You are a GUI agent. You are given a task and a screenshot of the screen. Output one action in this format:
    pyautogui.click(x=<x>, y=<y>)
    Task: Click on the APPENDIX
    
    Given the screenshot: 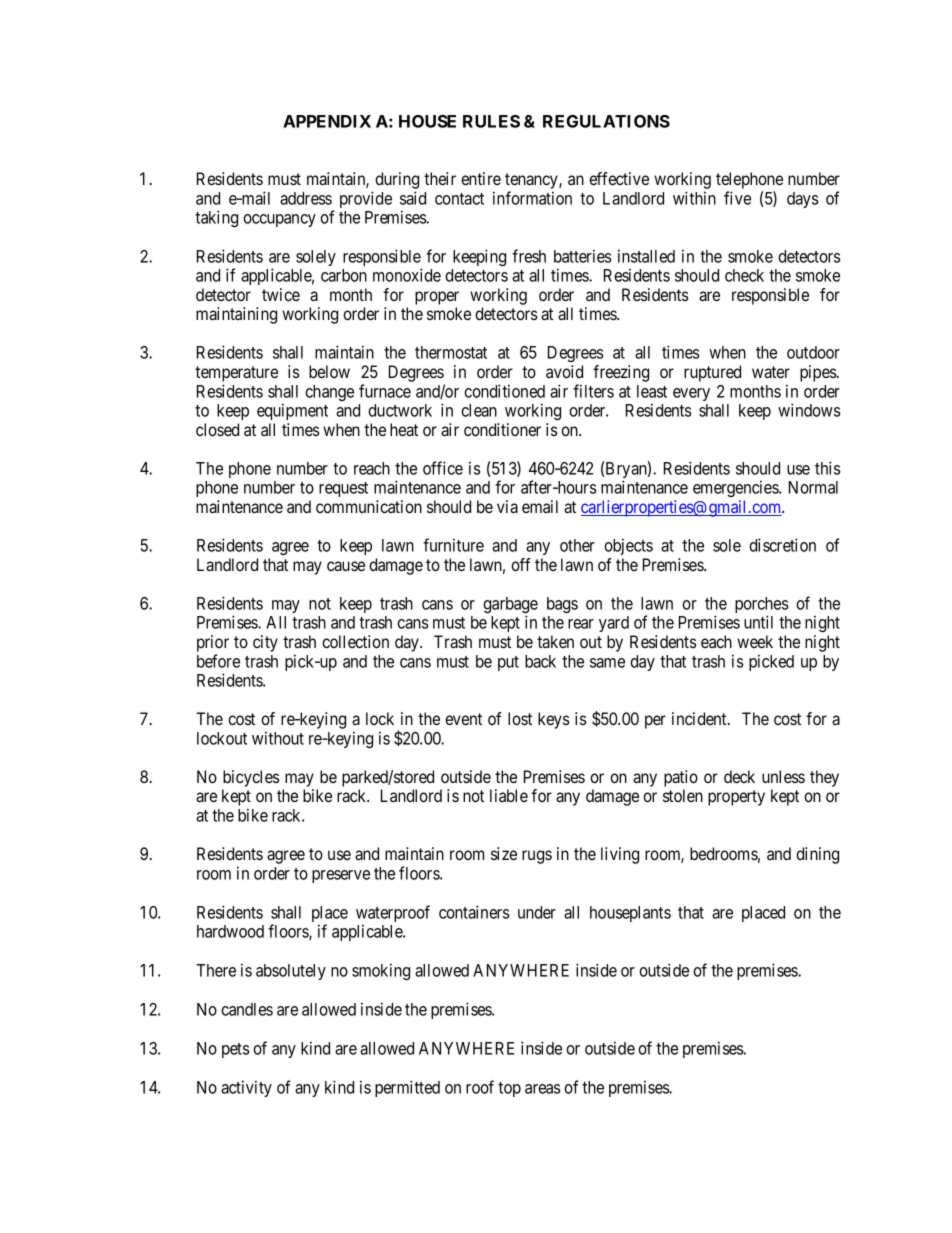 What is the action you would take?
    pyautogui.click(x=327, y=121)
